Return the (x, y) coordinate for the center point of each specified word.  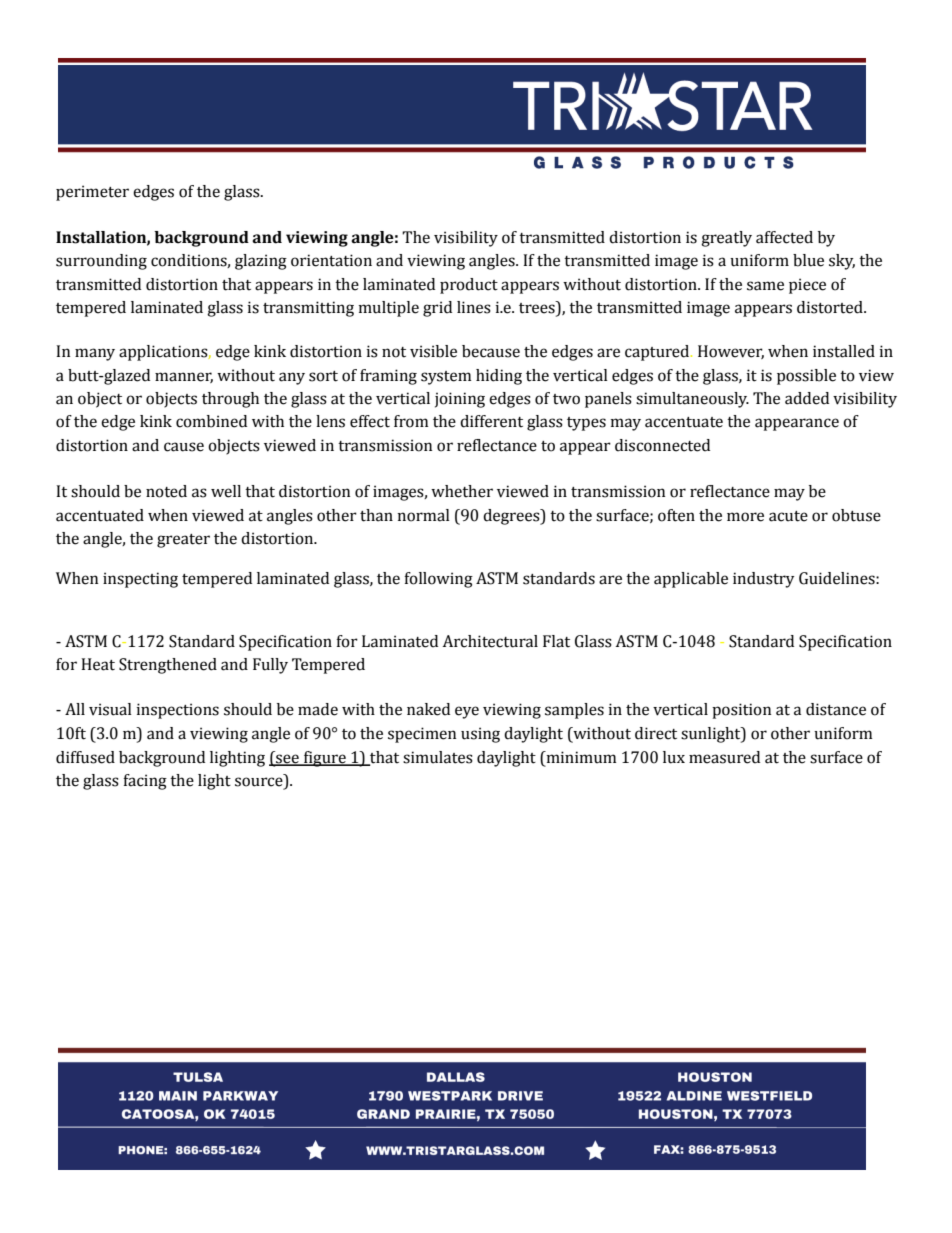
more (745, 517)
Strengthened (168, 666)
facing (145, 782)
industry (763, 580)
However (731, 352)
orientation (331, 260)
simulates (438, 757)
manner (184, 377)
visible (433, 351)
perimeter (92, 193)
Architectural (490, 641)
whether (462, 491)
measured (724, 757)
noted (166, 491)
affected (784, 237)
